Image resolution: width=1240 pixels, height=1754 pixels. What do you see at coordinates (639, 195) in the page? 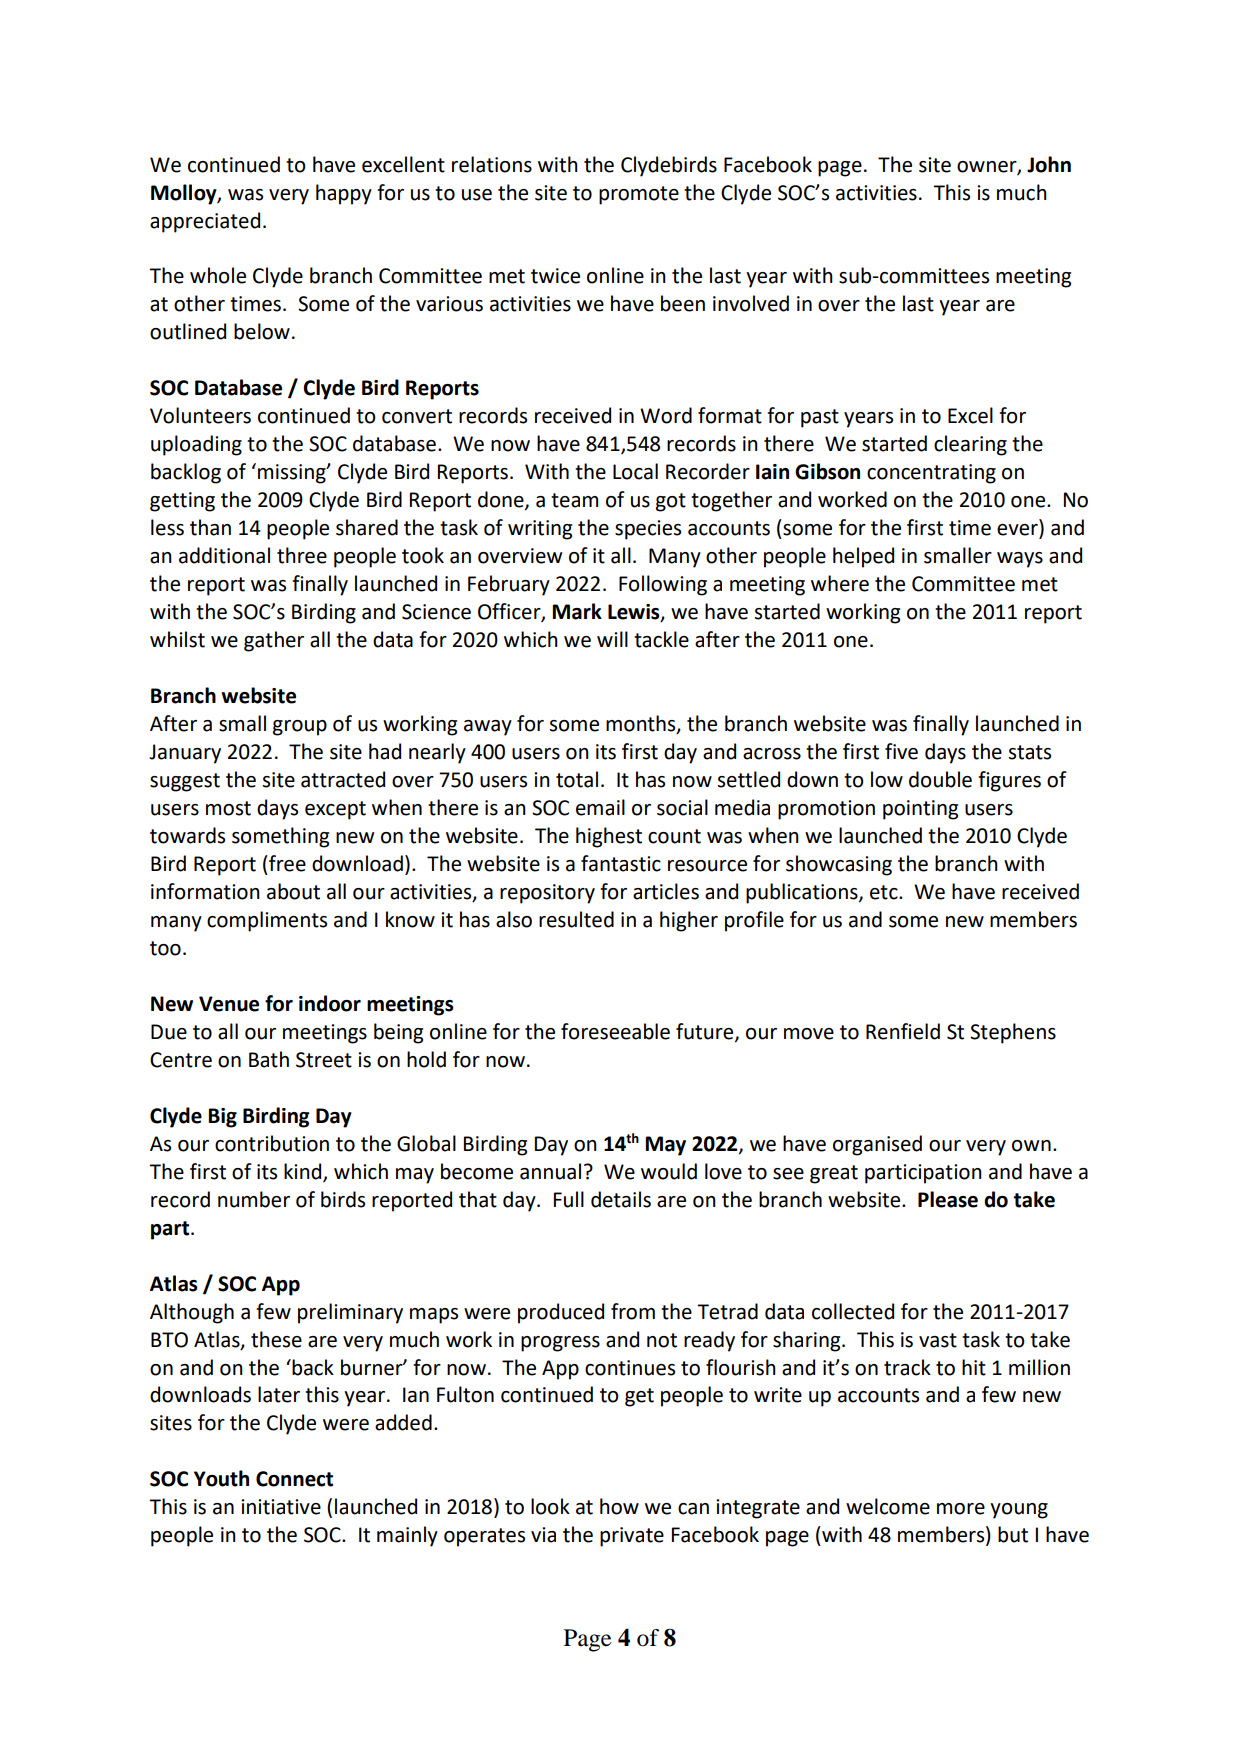
I see `promote` at bounding box center [639, 195].
